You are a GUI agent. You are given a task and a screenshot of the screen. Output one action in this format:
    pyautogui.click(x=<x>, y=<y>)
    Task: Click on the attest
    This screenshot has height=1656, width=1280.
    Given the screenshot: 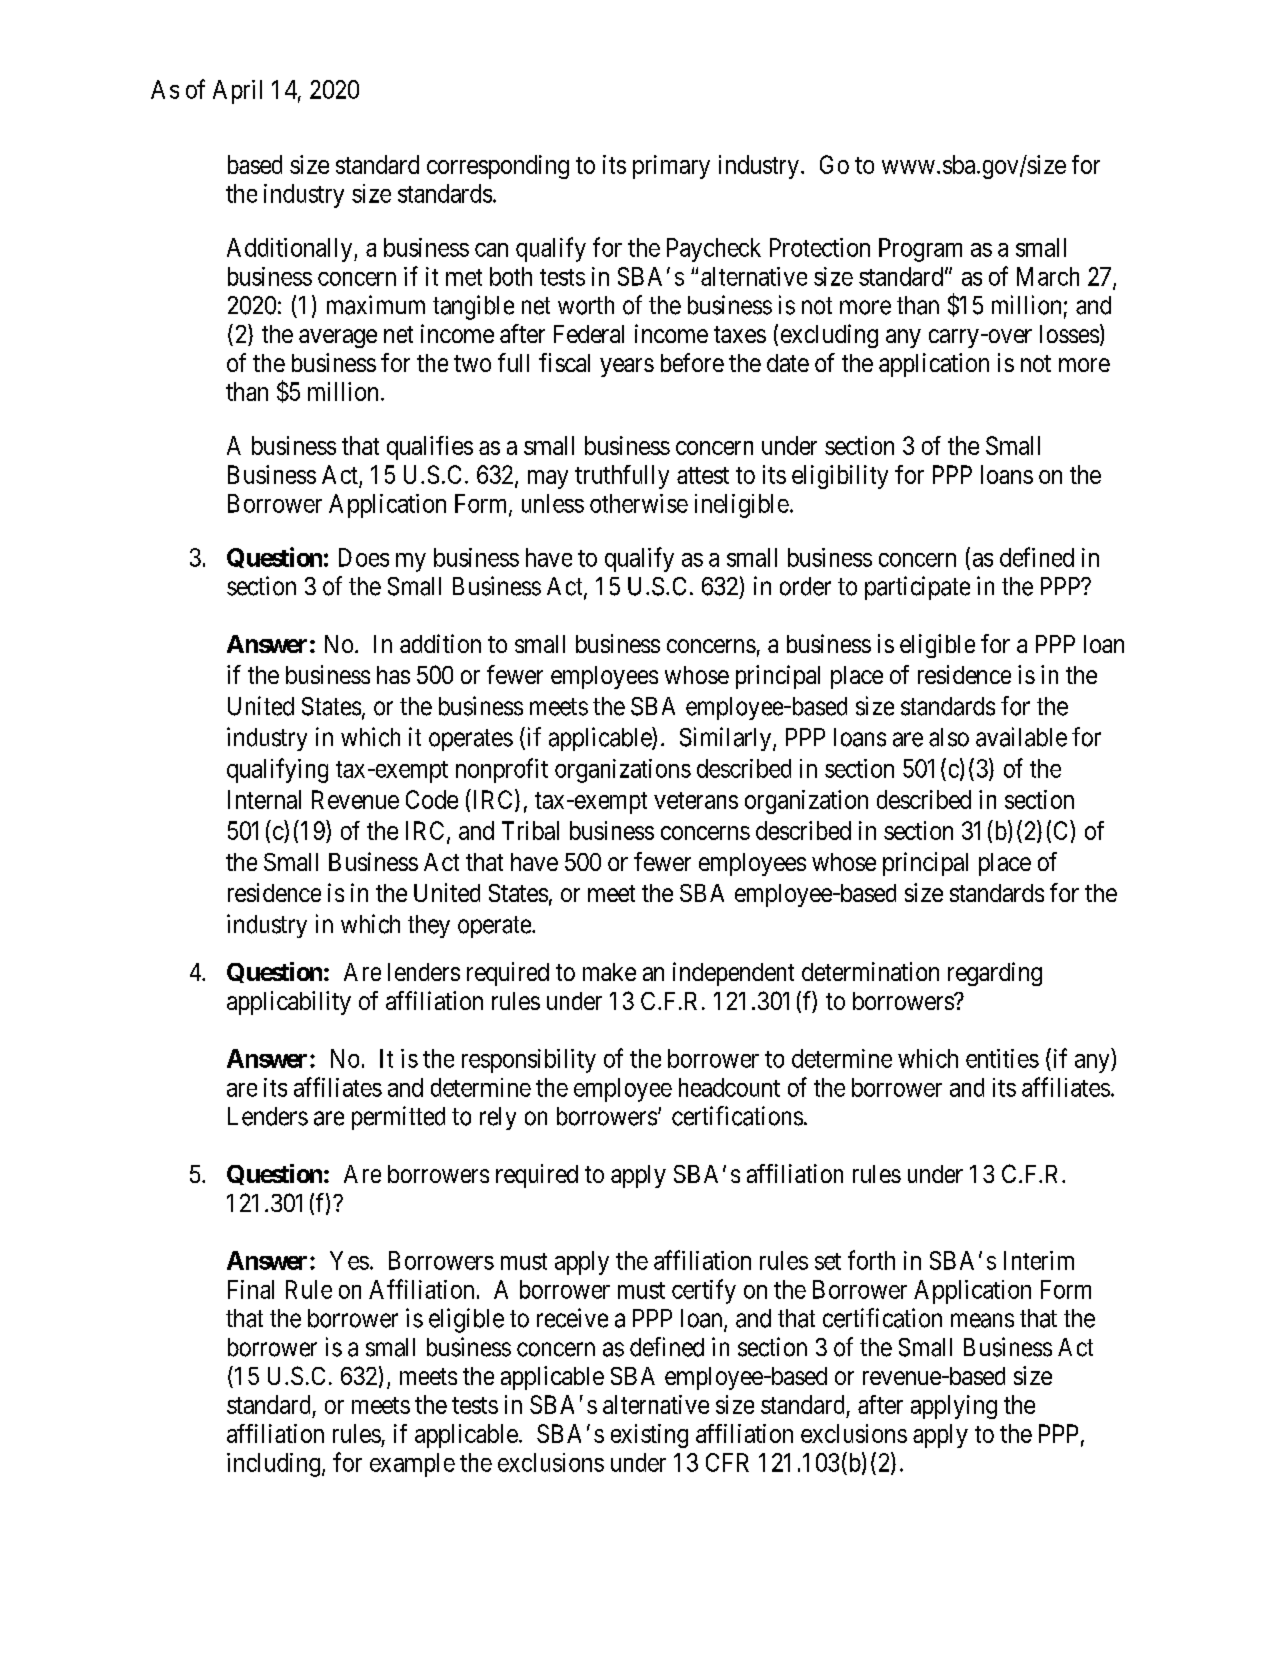 What is the action you would take?
    pyautogui.click(x=703, y=475)
